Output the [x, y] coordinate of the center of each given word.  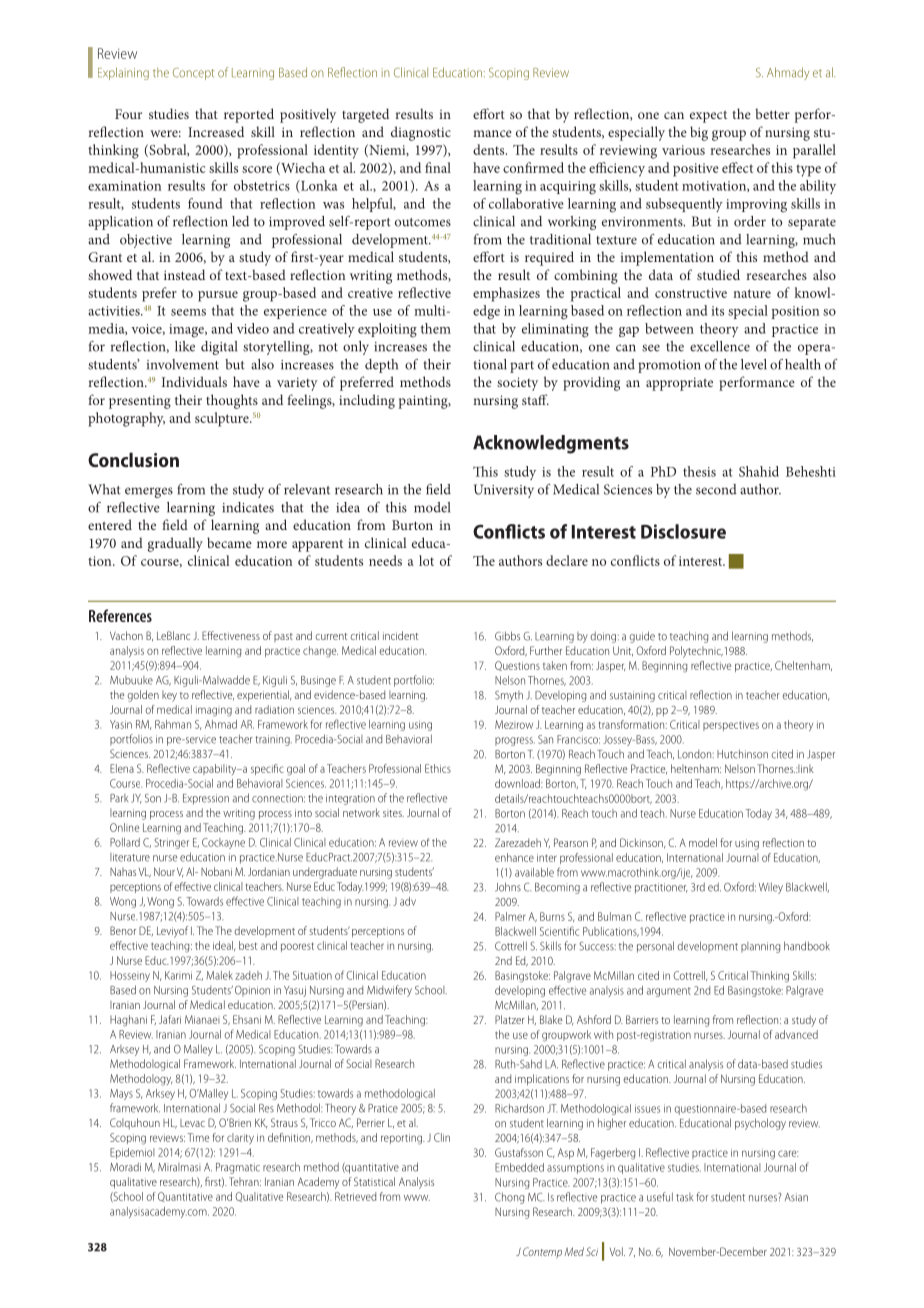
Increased [216, 131]
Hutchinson [742, 754]
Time [198, 1137]
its [717, 311]
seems [188, 312]
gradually [175, 544]
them [436, 328]
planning [760, 947]
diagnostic [421, 133]
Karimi [178, 975]
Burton [412, 525]
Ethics [438, 768]
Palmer [510, 916]
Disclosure [683, 531]
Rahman [173, 724]
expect [708, 117]
